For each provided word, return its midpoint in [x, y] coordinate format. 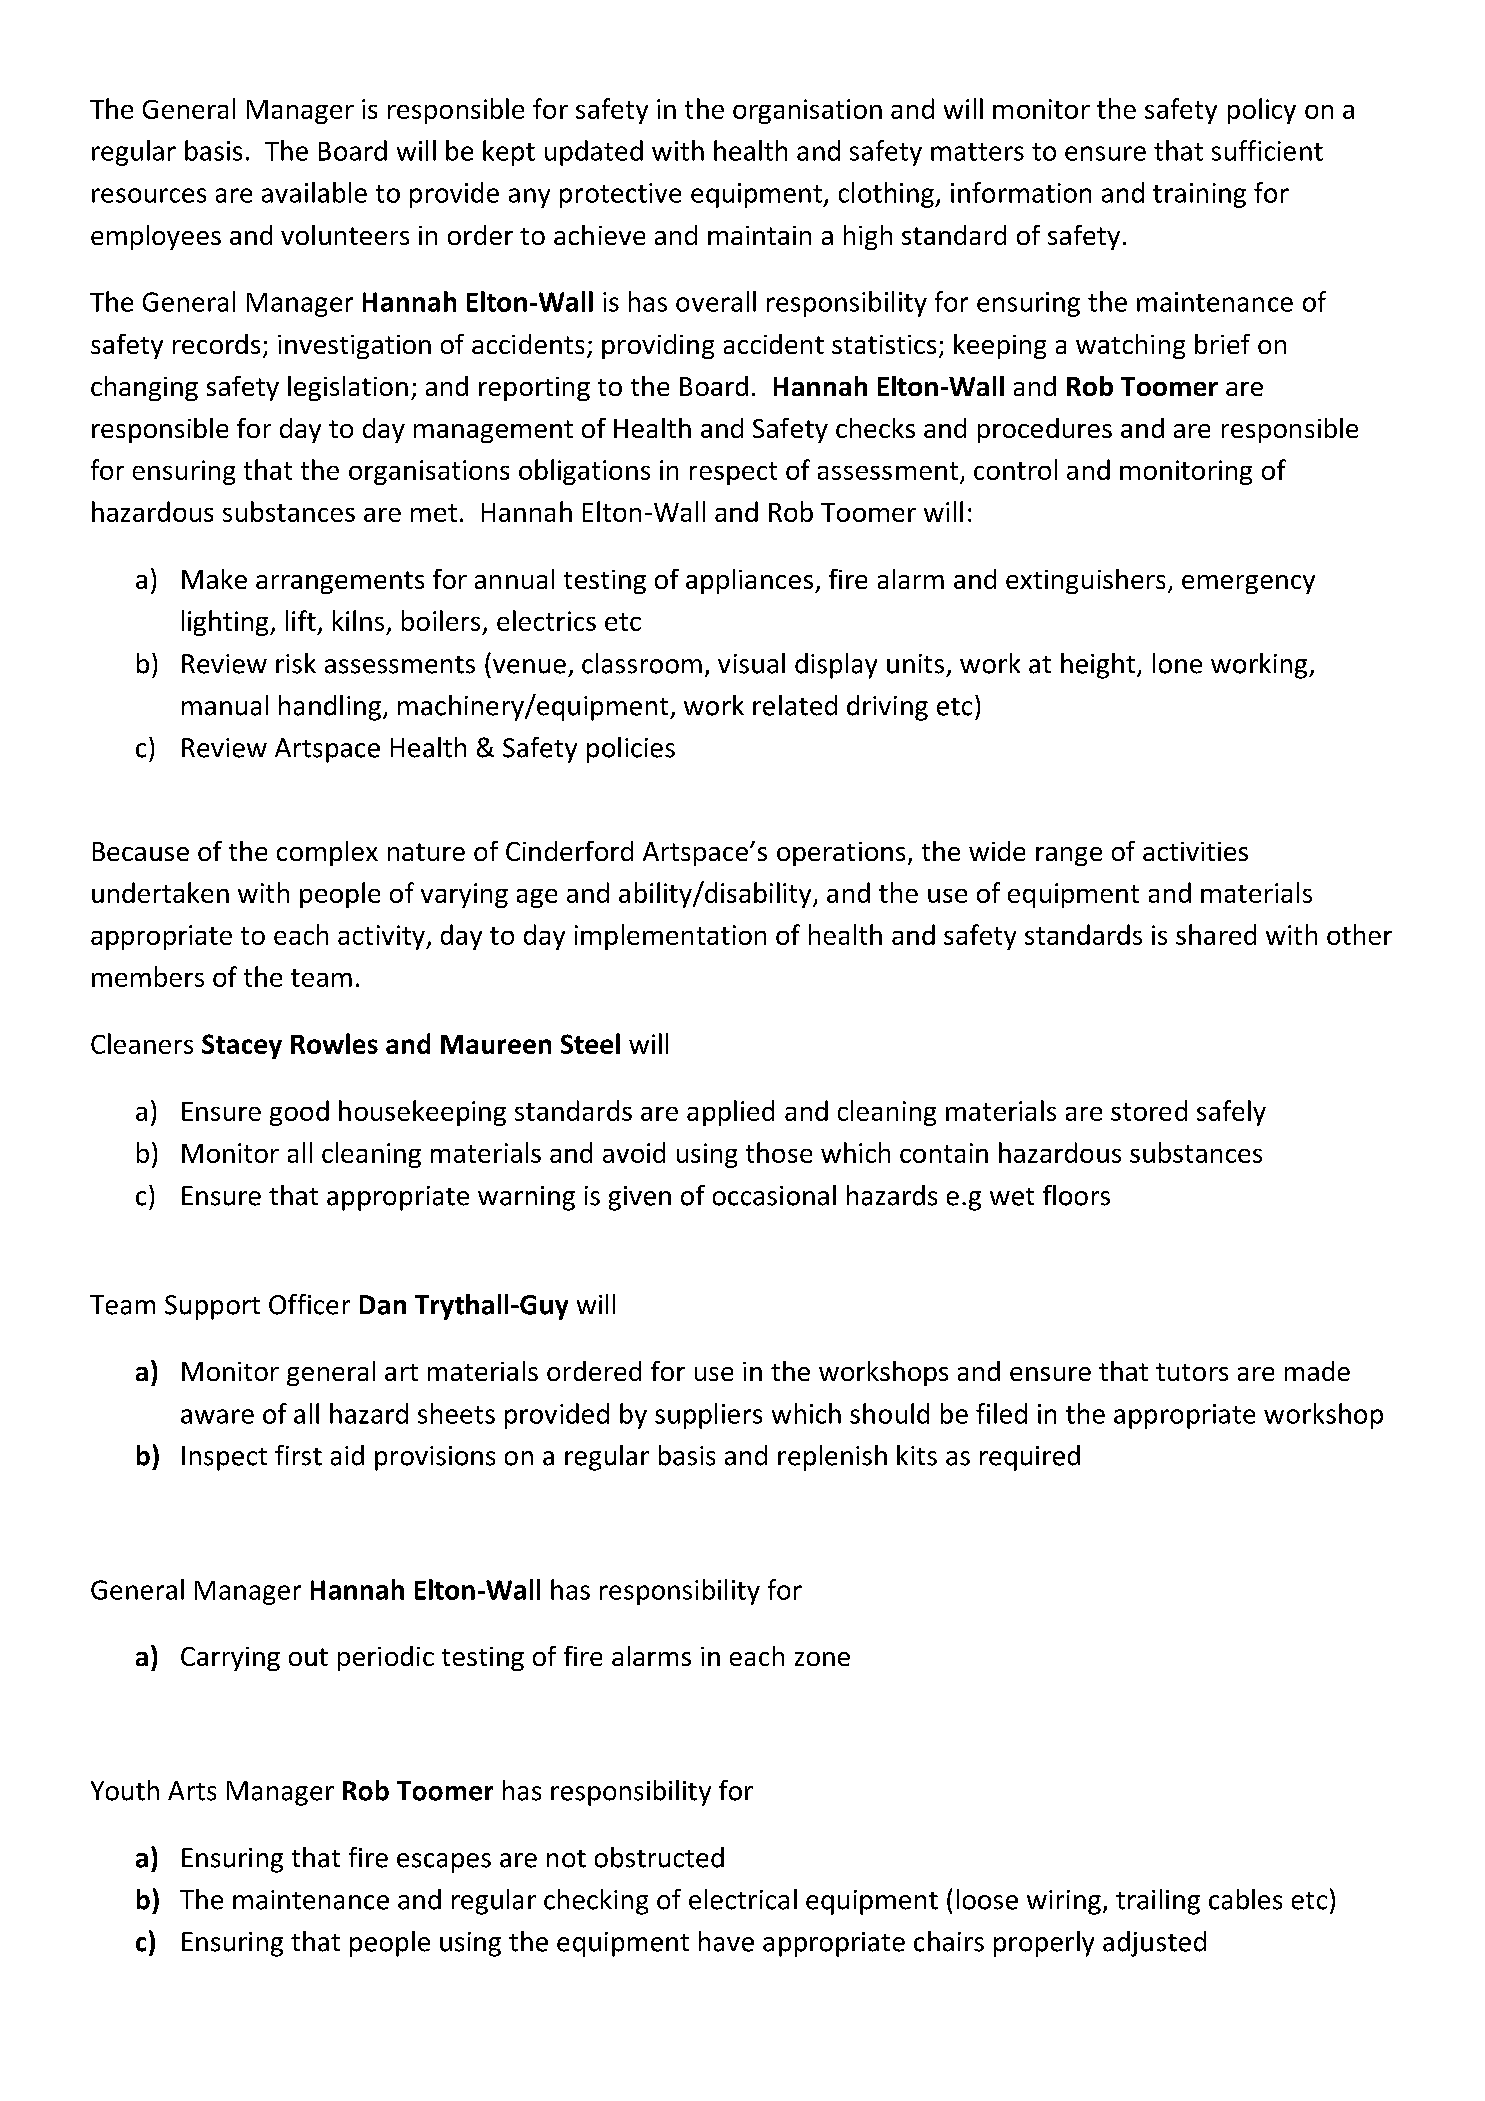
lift [301, 620]
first [298, 1455]
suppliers [708, 1416]
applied [730, 1113]
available [314, 192]
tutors [1192, 1372]
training [1199, 195]
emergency [1248, 584]
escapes [444, 1863]
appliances [751, 581]
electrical [743, 1899]
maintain [759, 235]
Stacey [242, 1046]
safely [1231, 1113]
